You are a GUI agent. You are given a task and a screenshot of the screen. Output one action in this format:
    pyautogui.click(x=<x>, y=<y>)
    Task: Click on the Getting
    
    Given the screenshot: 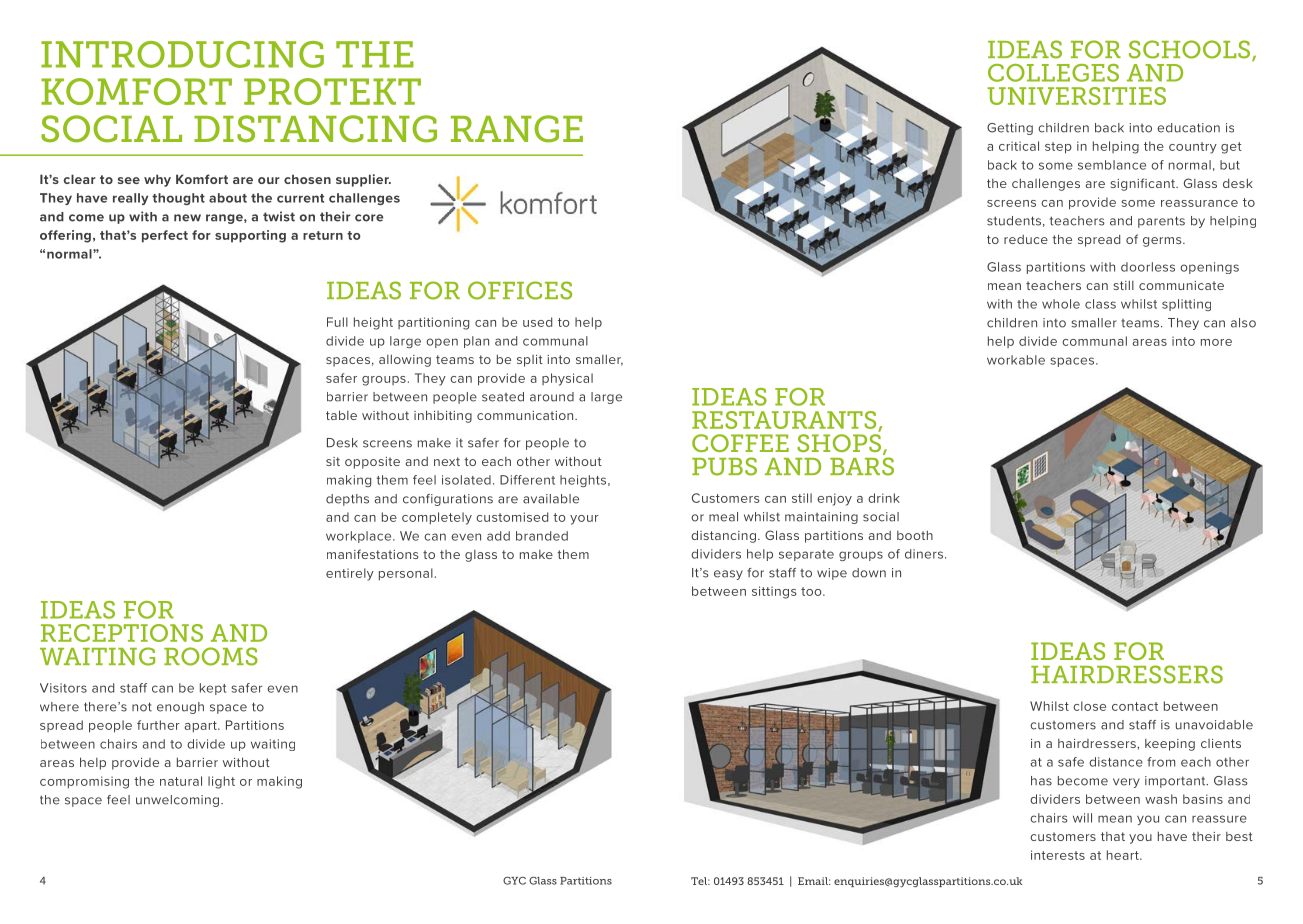 What is the action you would take?
    pyautogui.click(x=1010, y=129)
